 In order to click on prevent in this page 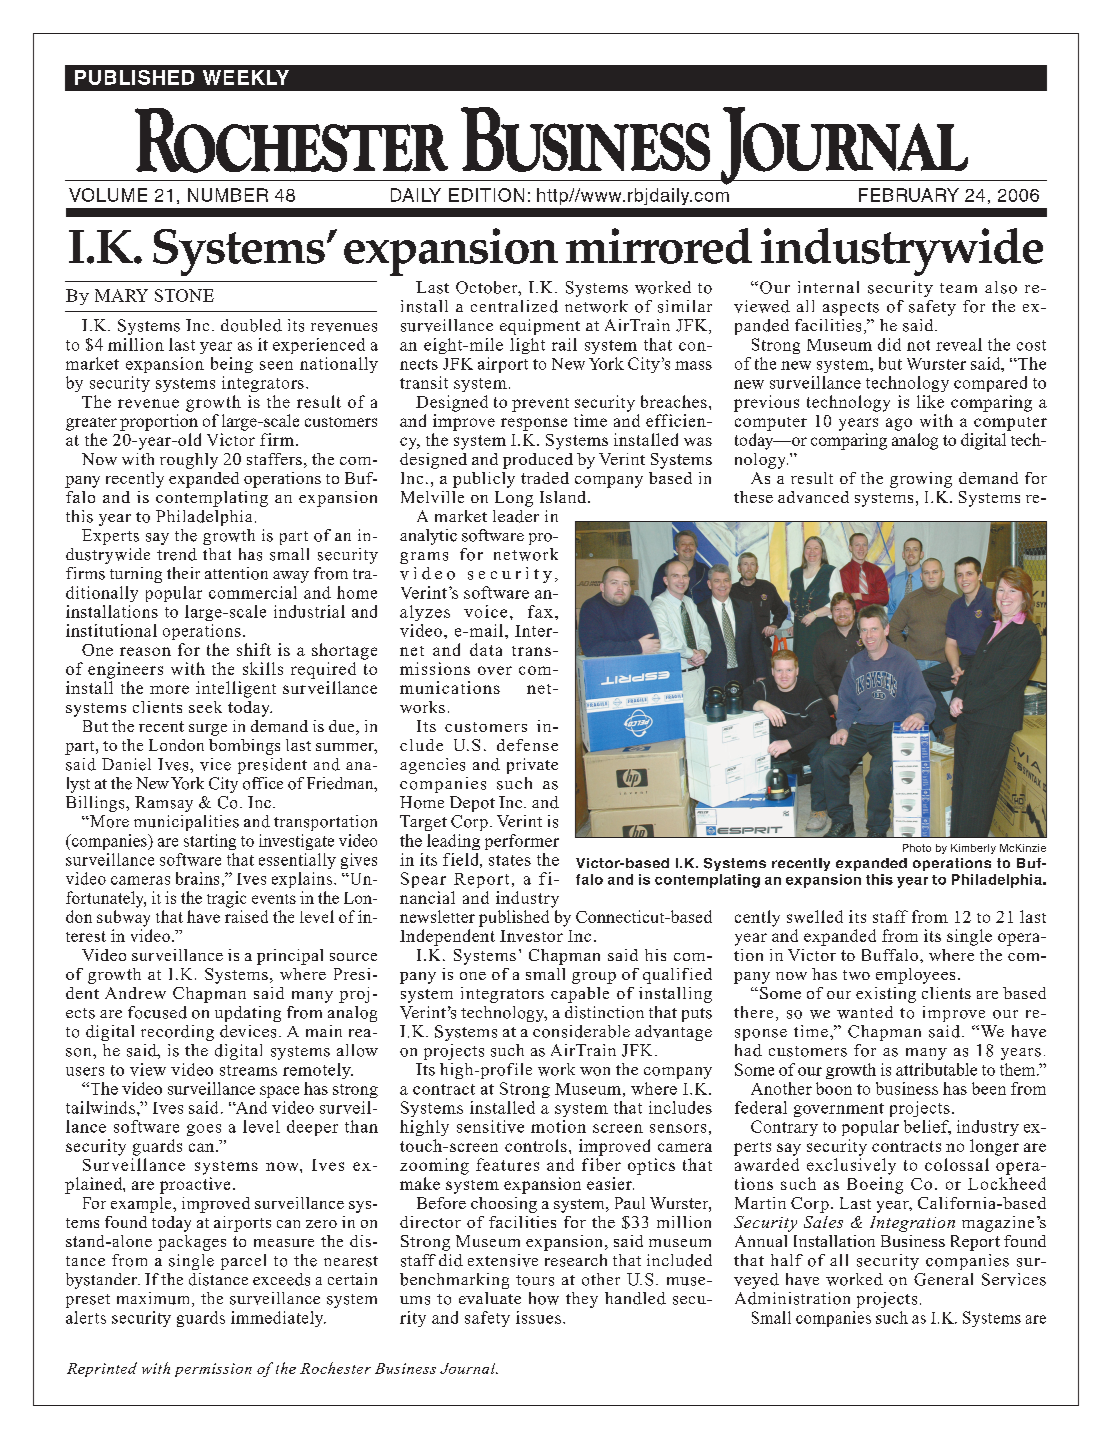, I will do `click(540, 405)`.
